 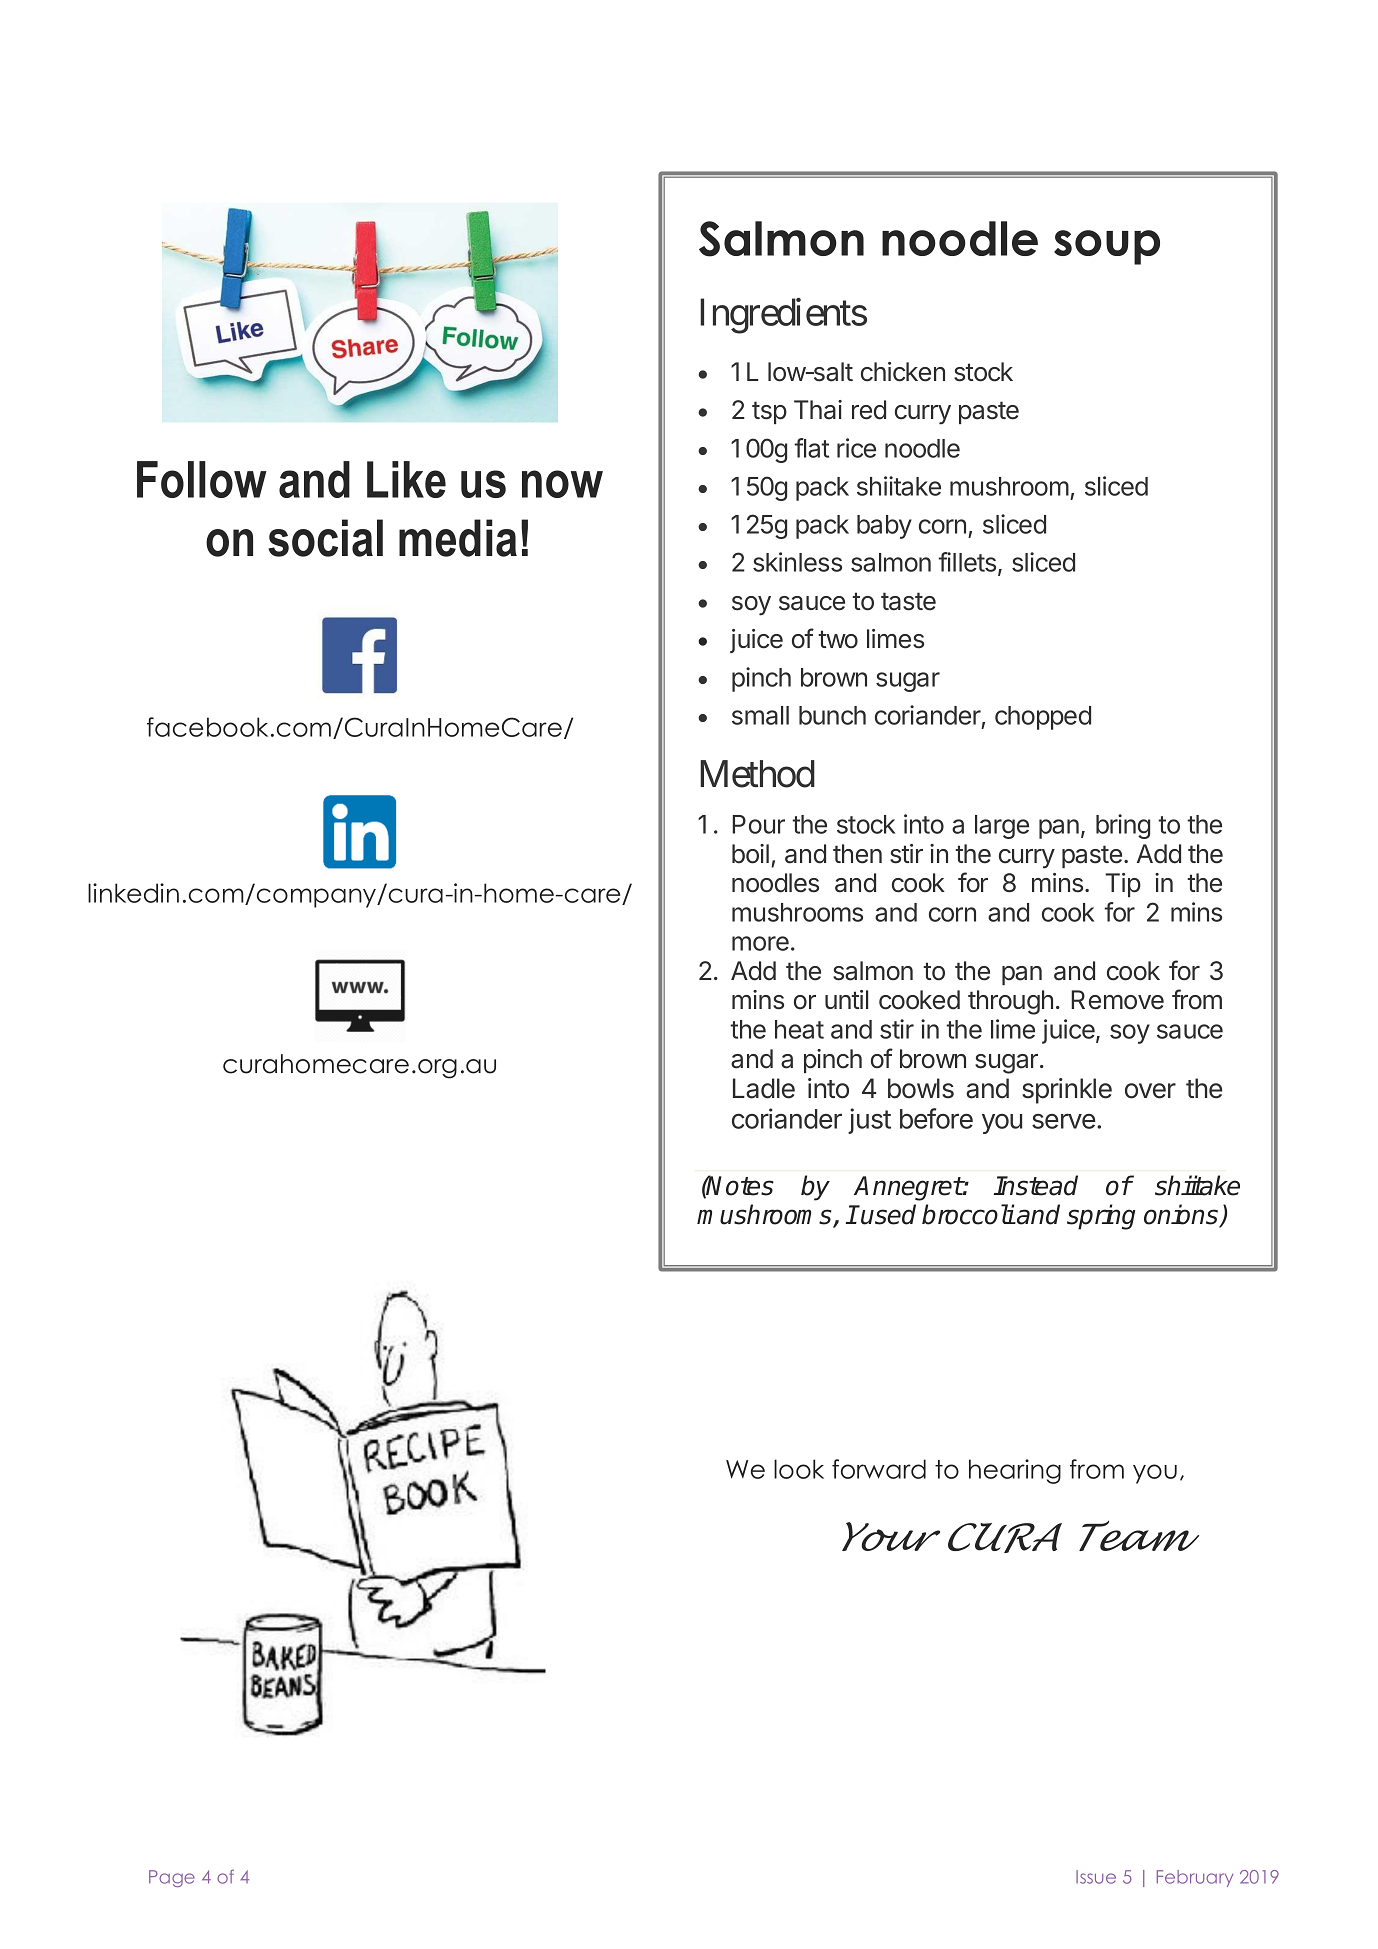 What do you see at coordinates (887, 1214) in the screenshot?
I see `used` at bounding box center [887, 1214].
